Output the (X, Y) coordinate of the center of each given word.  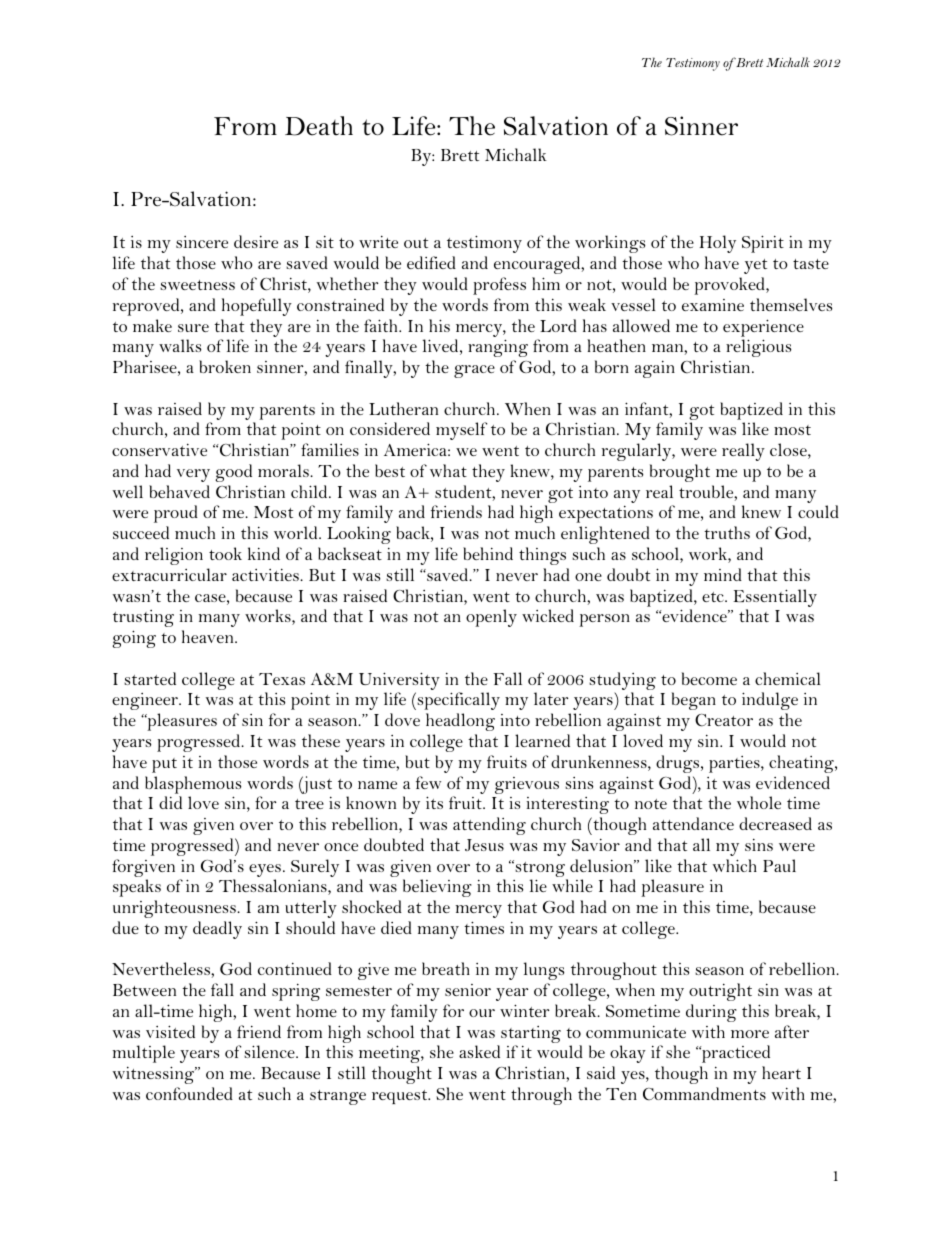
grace (474, 371)
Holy (718, 244)
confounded (189, 1093)
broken (225, 366)
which (735, 865)
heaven (209, 636)
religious (758, 348)
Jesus (484, 845)
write (378, 241)
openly (491, 618)
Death (319, 126)
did (170, 802)
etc (714, 597)
